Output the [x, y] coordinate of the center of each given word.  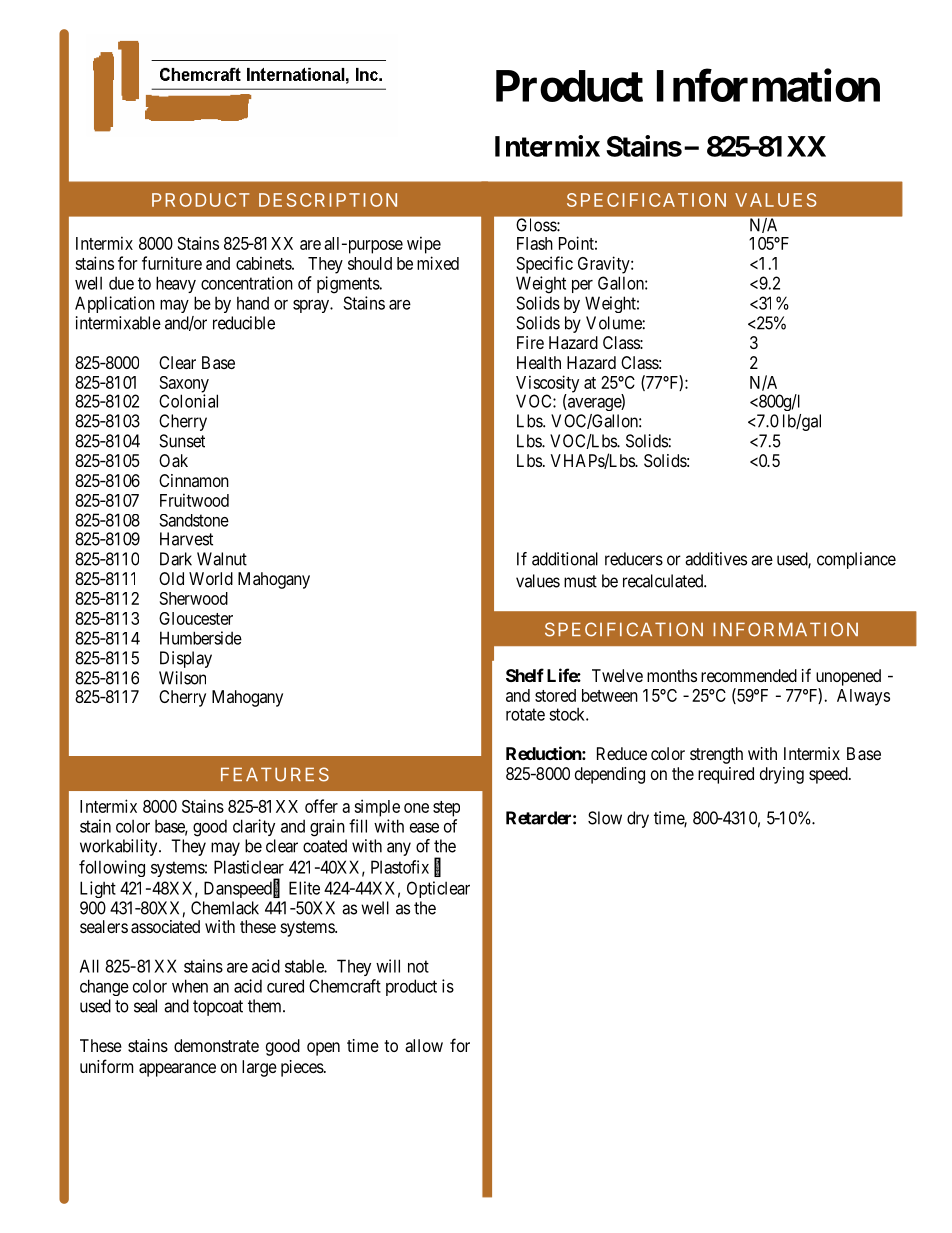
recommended [749, 675]
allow [424, 1045]
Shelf [525, 675]
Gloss [537, 225]
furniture [172, 263]
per [582, 286]
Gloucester [196, 618]
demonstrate [216, 1045]
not [418, 966]
